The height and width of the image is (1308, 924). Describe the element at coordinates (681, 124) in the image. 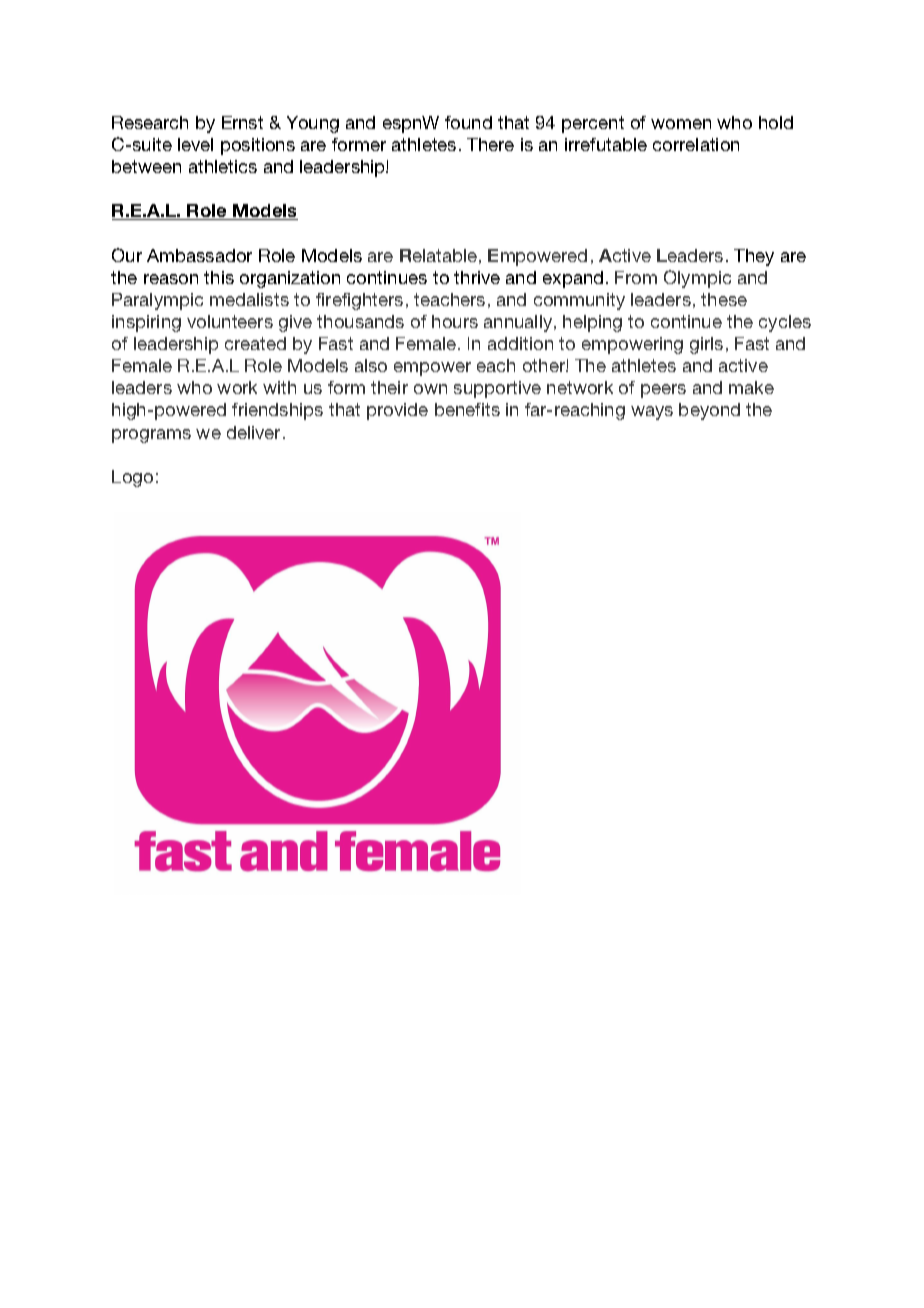

I see `women` at that location.
